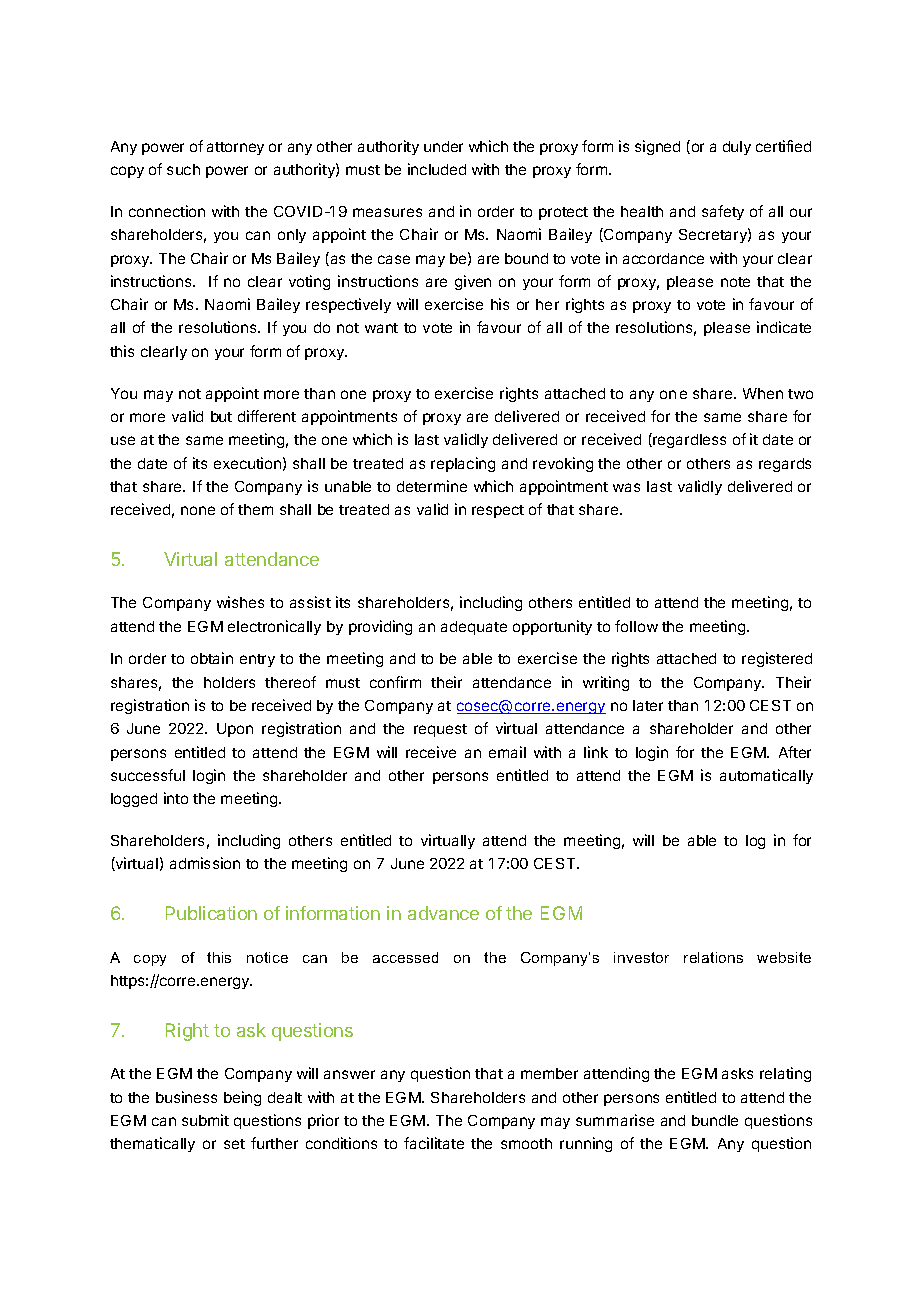 The width and height of the screenshot is (924, 1308). I want to click on such, so click(183, 169).
